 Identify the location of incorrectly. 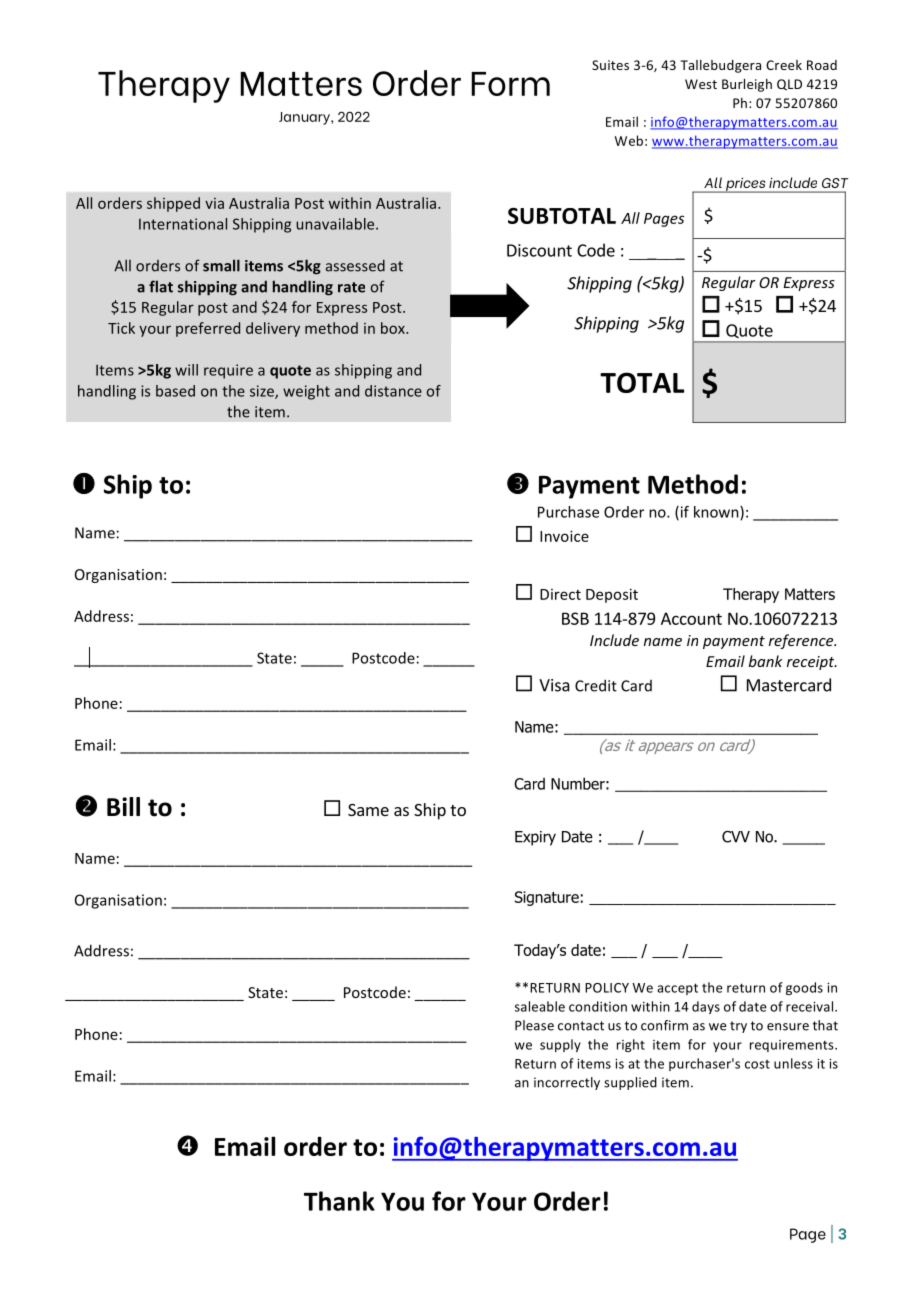
(567, 1083).
